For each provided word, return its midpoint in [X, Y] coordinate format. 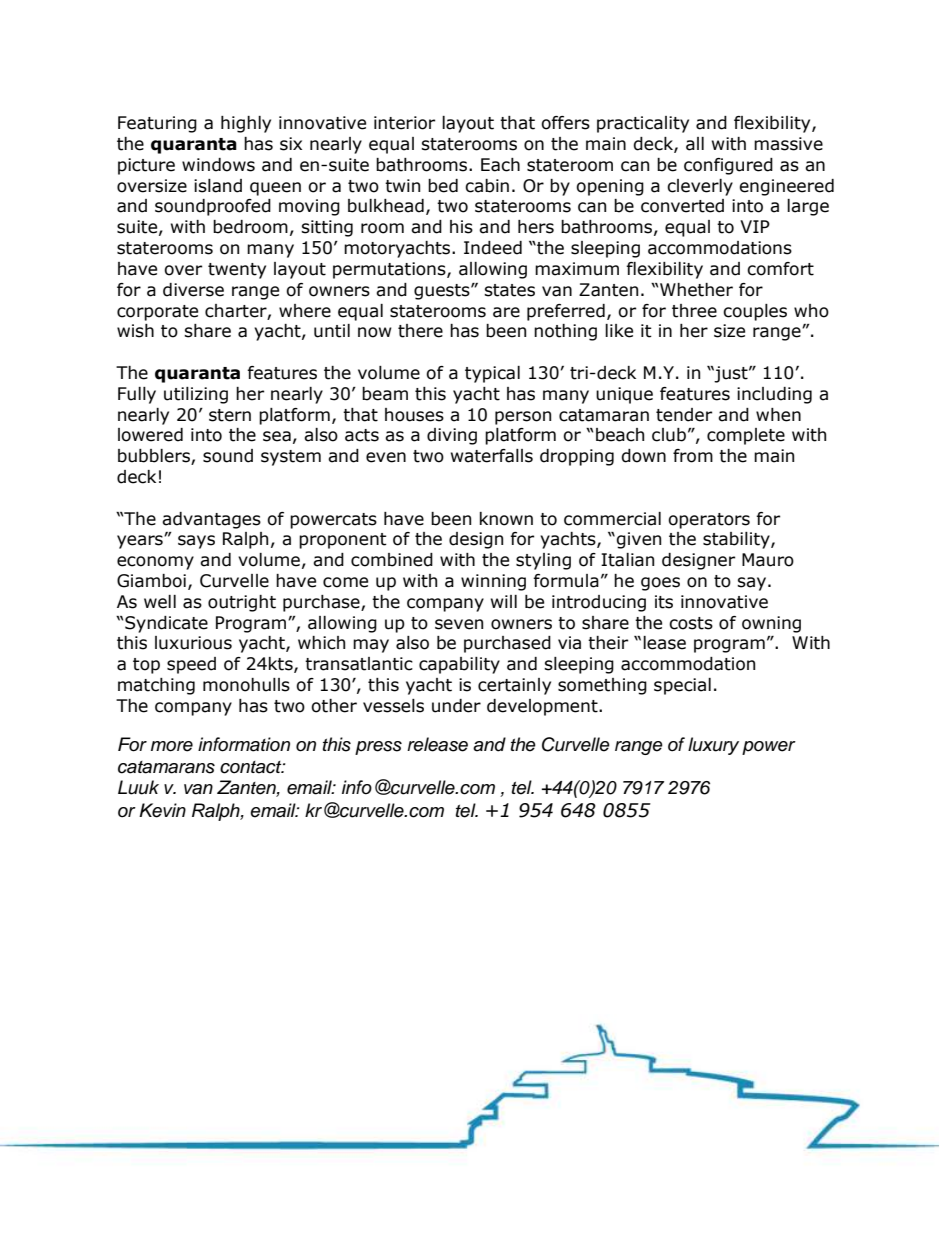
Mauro [768, 560]
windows [218, 165]
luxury [713, 746]
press [378, 748]
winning [493, 582]
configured [728, 166]
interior [404, 123]
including [774, 395]
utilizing [196, 395]
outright [242, 603]
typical [492, 374]
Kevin [162, 810]
